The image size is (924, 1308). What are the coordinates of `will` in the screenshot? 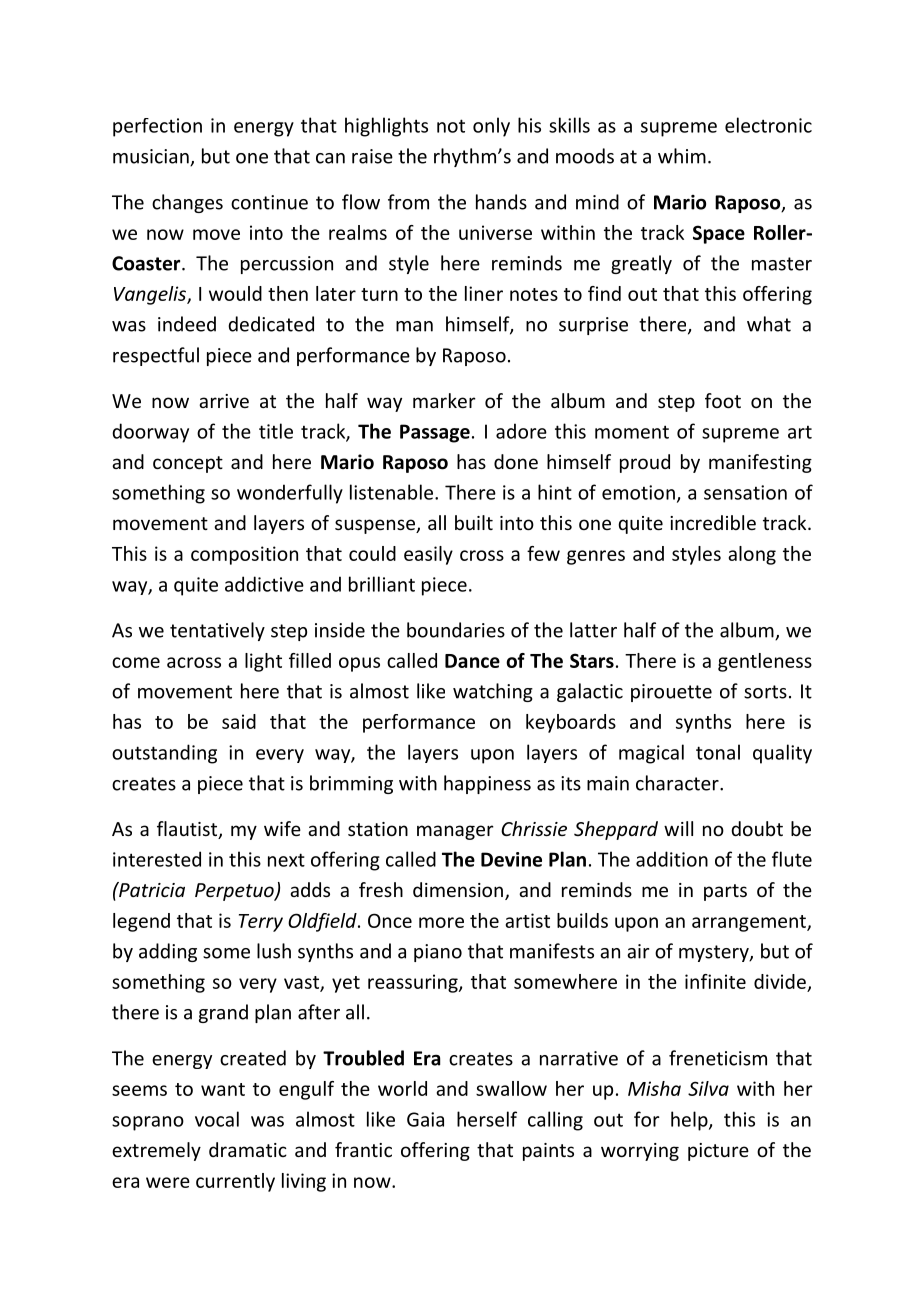 It's located at (678, 828).
